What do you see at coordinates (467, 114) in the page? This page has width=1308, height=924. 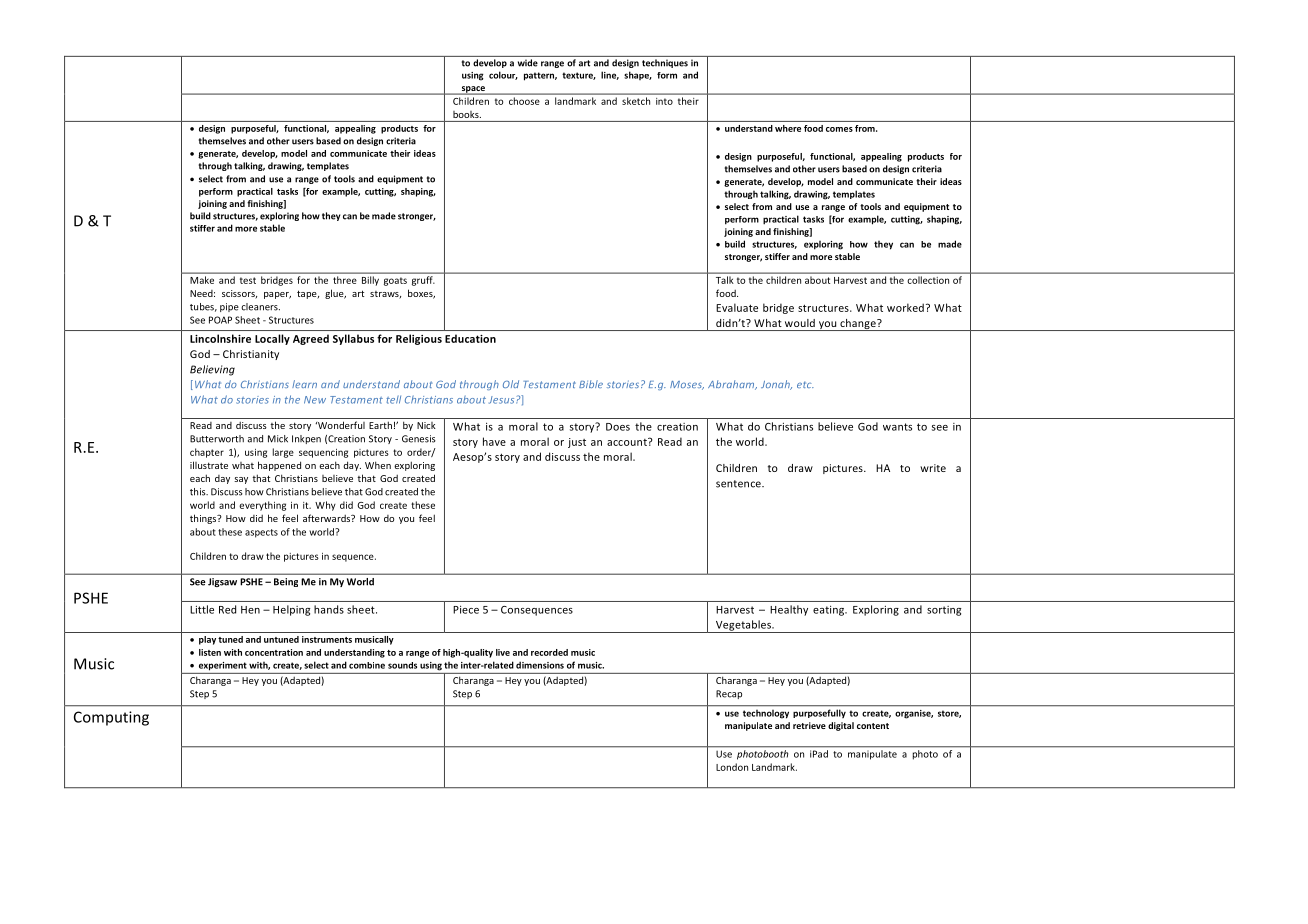 I see `books` at bounding box center [467, 114].
